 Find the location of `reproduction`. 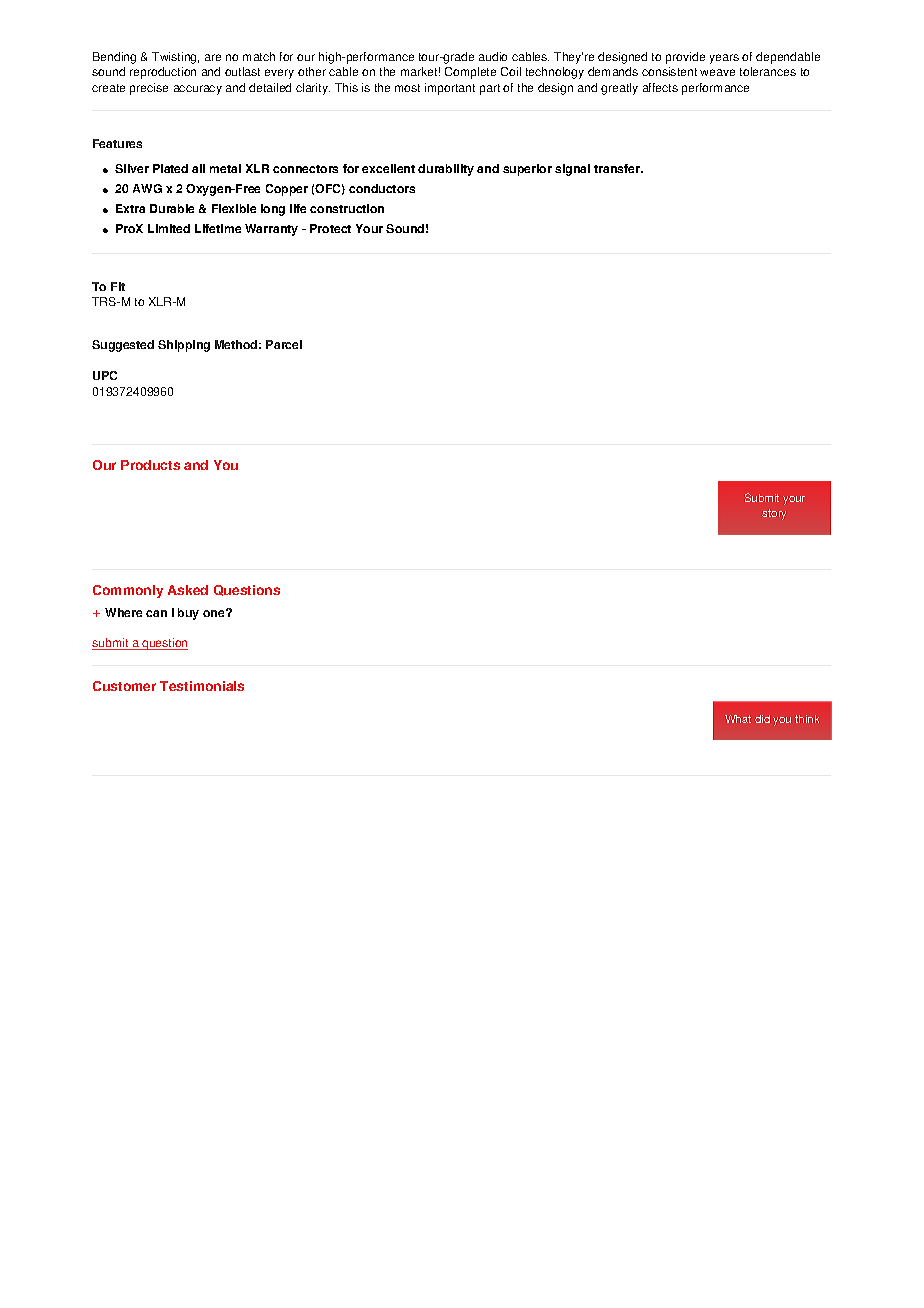

reproduction is located at coordinates (163, 73).
